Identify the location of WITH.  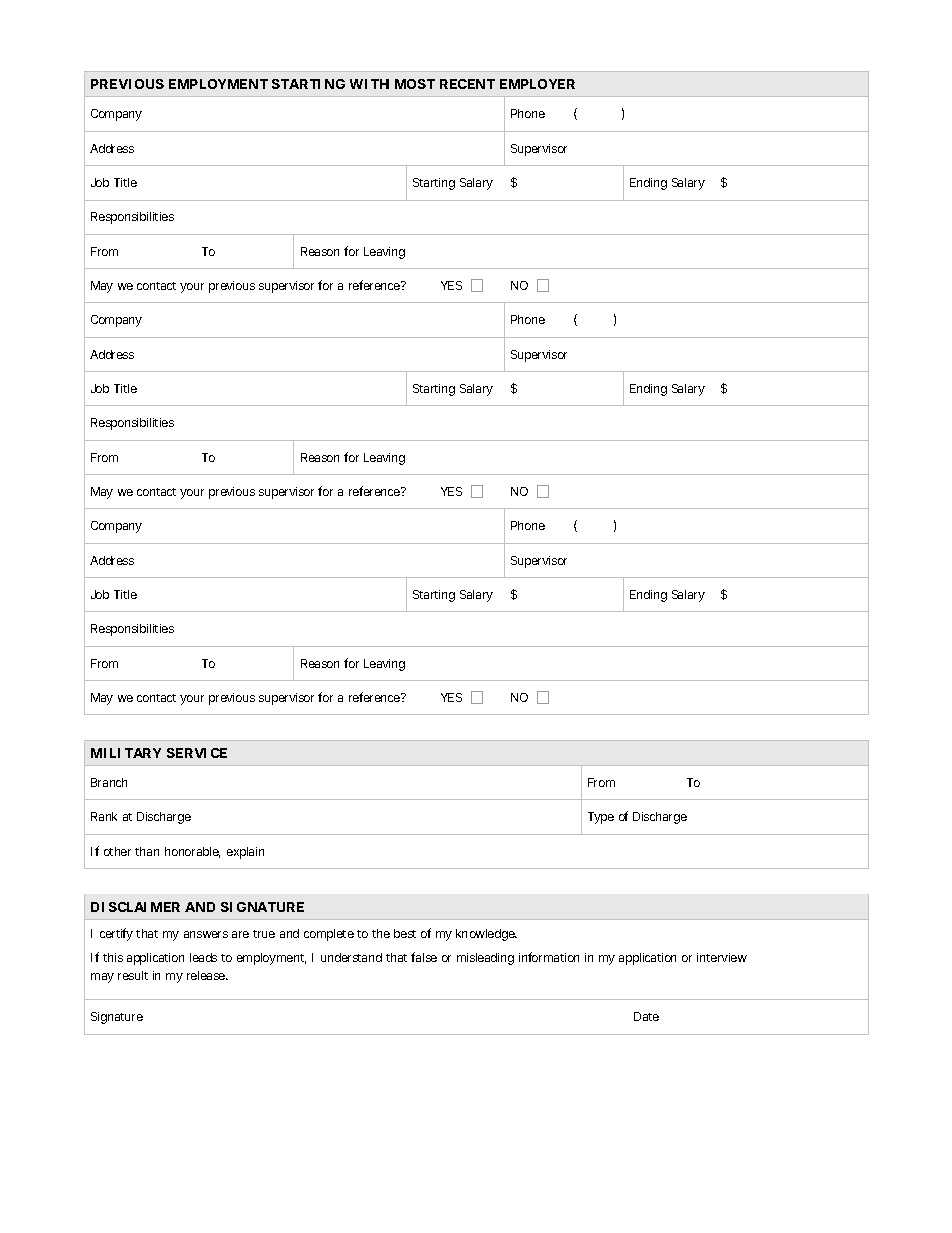
(369, 84).
